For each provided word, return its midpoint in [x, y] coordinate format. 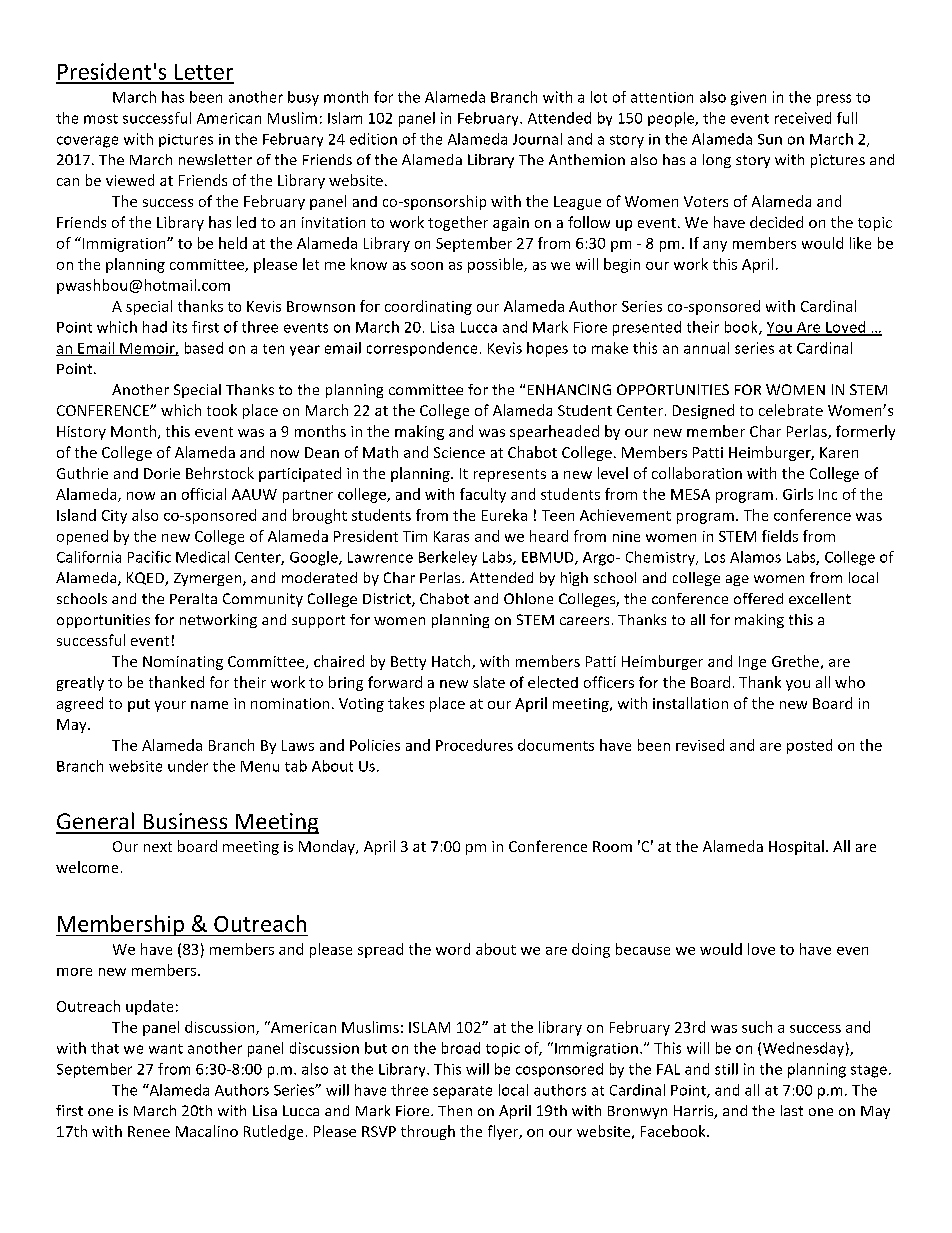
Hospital [796, 847]
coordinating [428, 307]
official [204, 494]
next [158, 847]
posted [809, 746]
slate [489, 682]
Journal [537, 139]
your [170, 706]
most [101, 119]
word [453, 949]
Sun [770, 139]
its [180, 327]
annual [706, 348]
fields [780, 536]
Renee [149, 1131]
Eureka [504, 515]
